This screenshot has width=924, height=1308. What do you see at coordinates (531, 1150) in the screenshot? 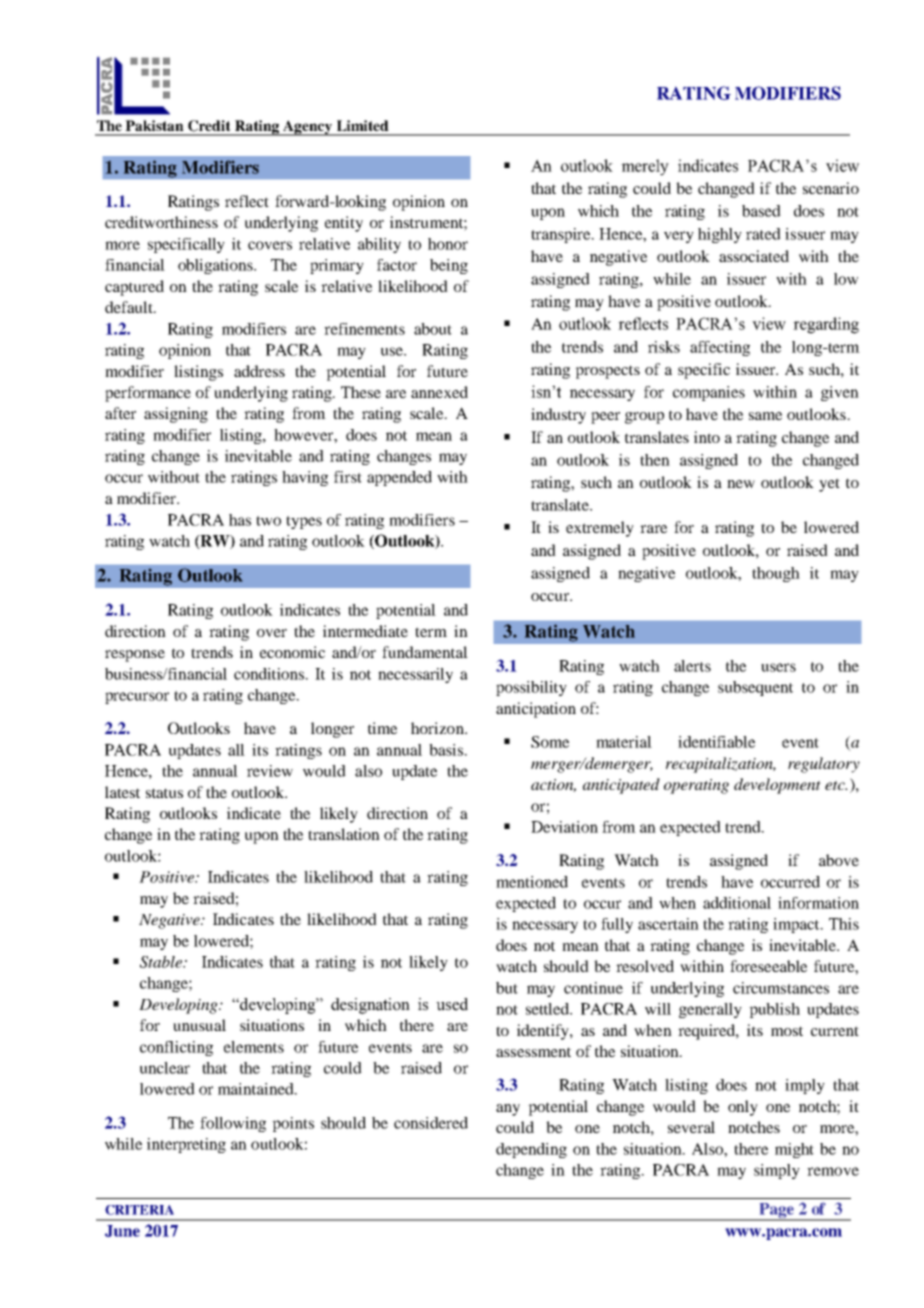
I see `depending` at bounding box center [531, 1150].
